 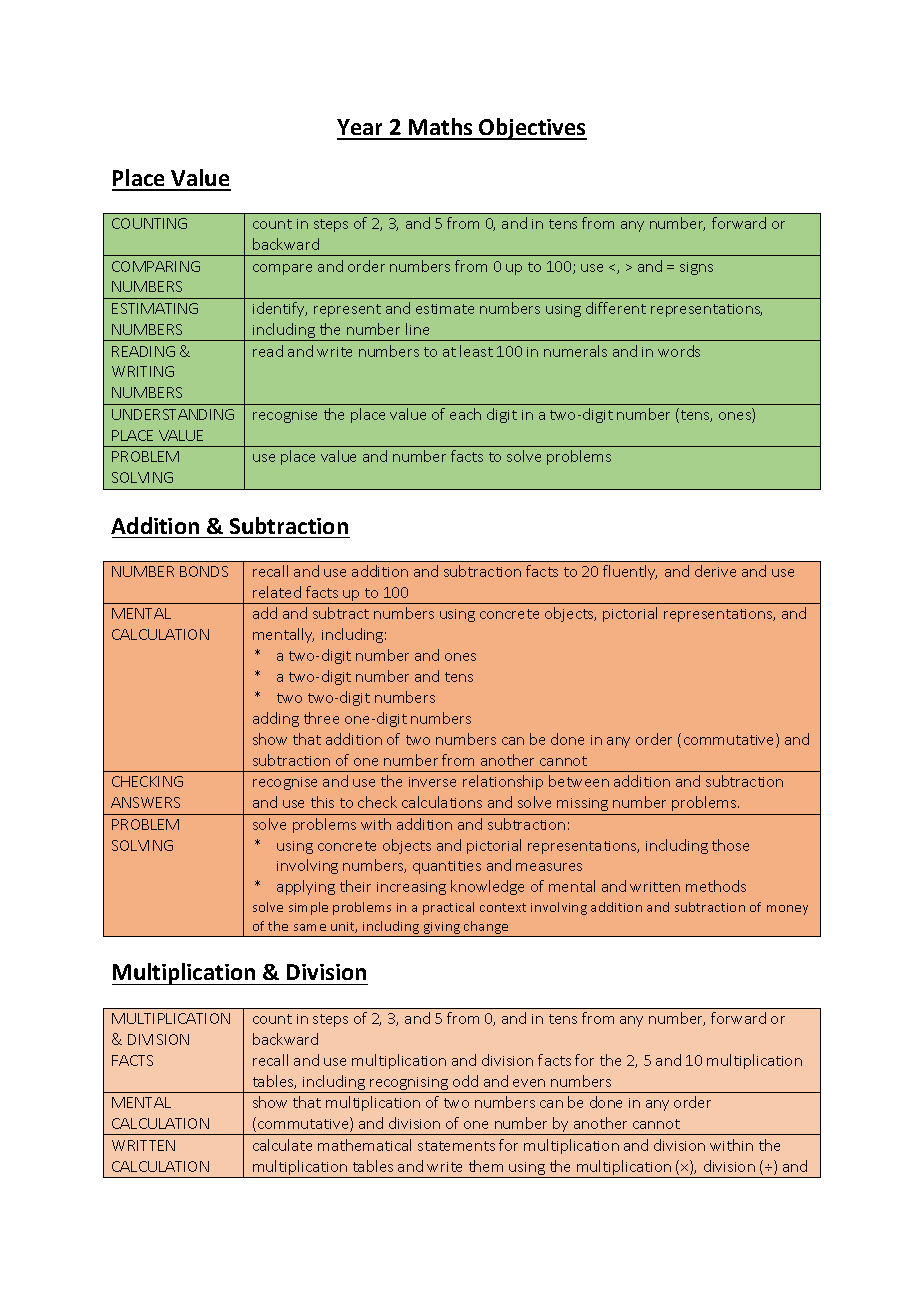 I want to click on related, so click(x=277, y=592).
